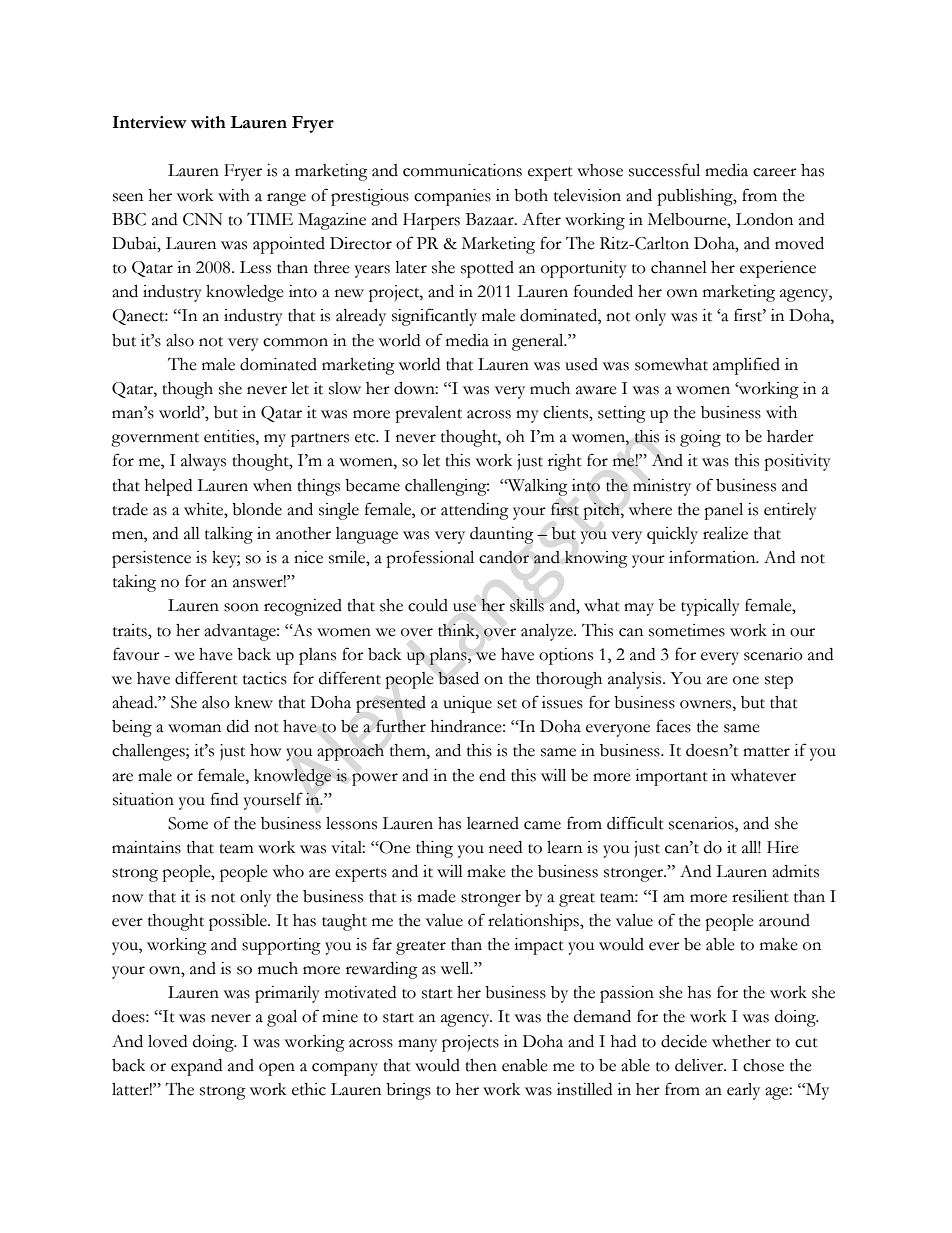 This screenshot has height=1233, width=952. What do you see at coordinates (150, 122) in the screenshot?
I see `Interview` at bounding box center [150, 122].
